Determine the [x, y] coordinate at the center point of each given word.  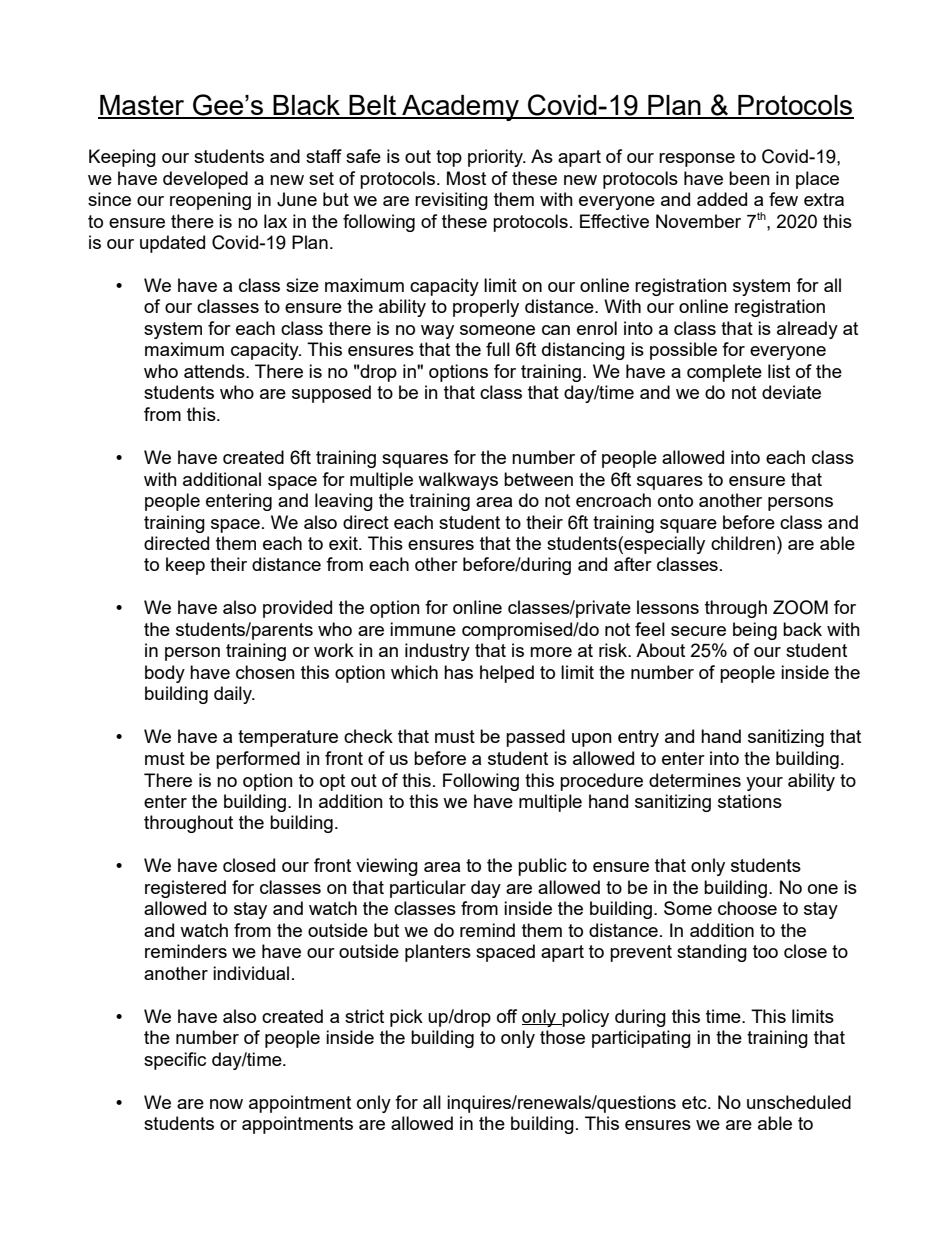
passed [535, 738]
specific [175, 1061]
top [449, 158]
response [697, 160]
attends [215, 371]
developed [205, 180]
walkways [458, 481]
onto [675, 500]
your [764, 784]
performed [258, 760]
